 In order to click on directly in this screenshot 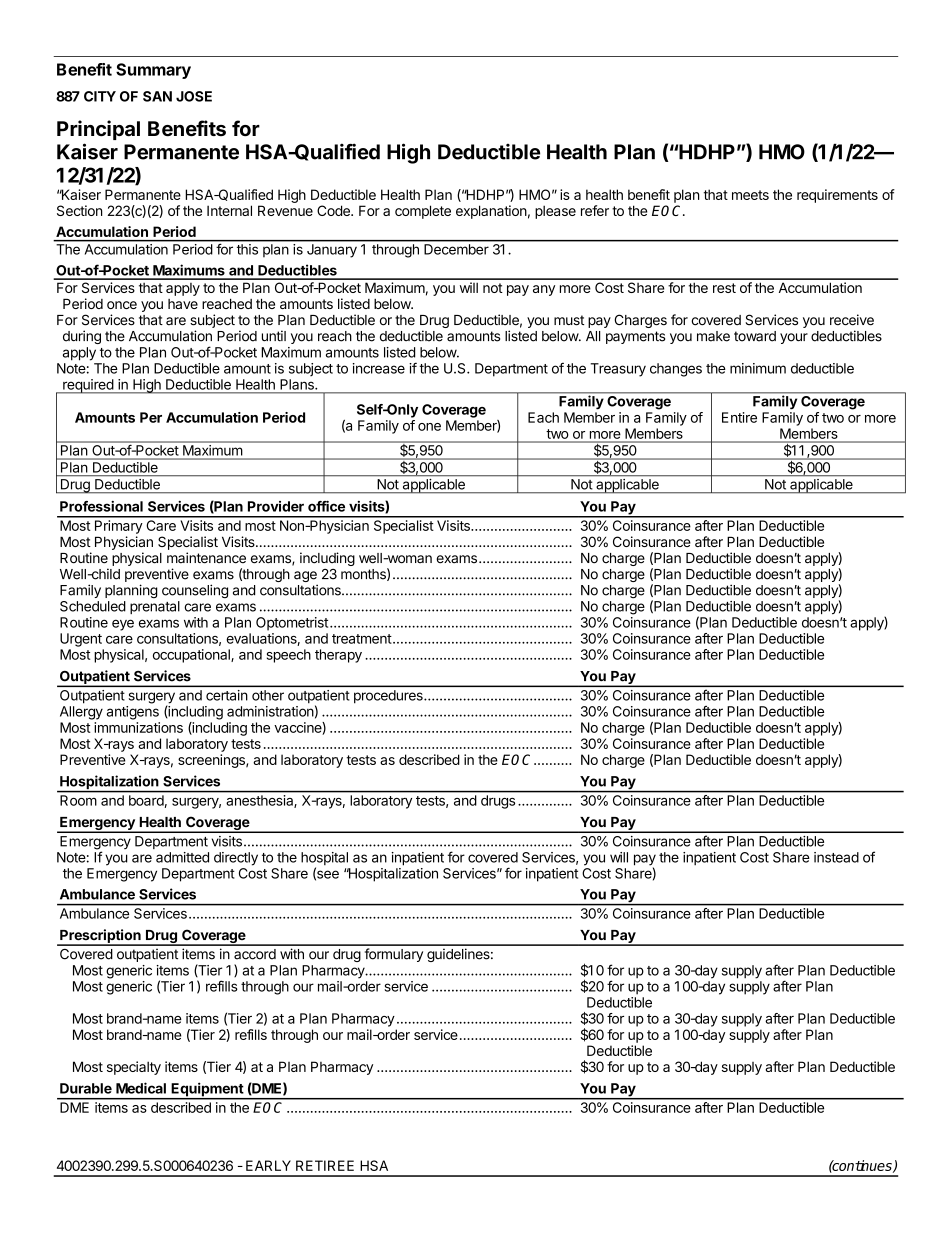, I will do `click(236, 859)`.
